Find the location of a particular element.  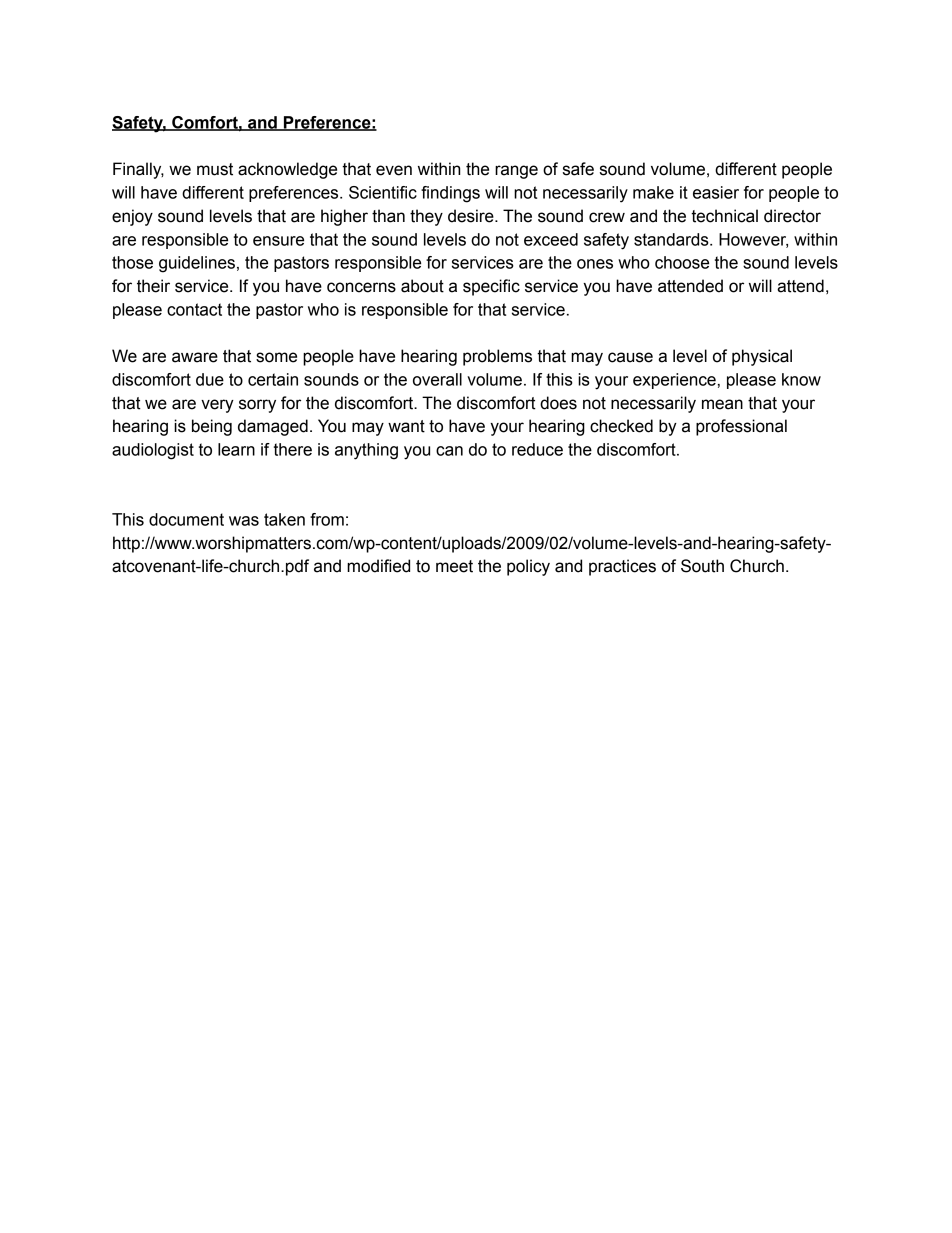

choose is located at coordinates (682, 262).
